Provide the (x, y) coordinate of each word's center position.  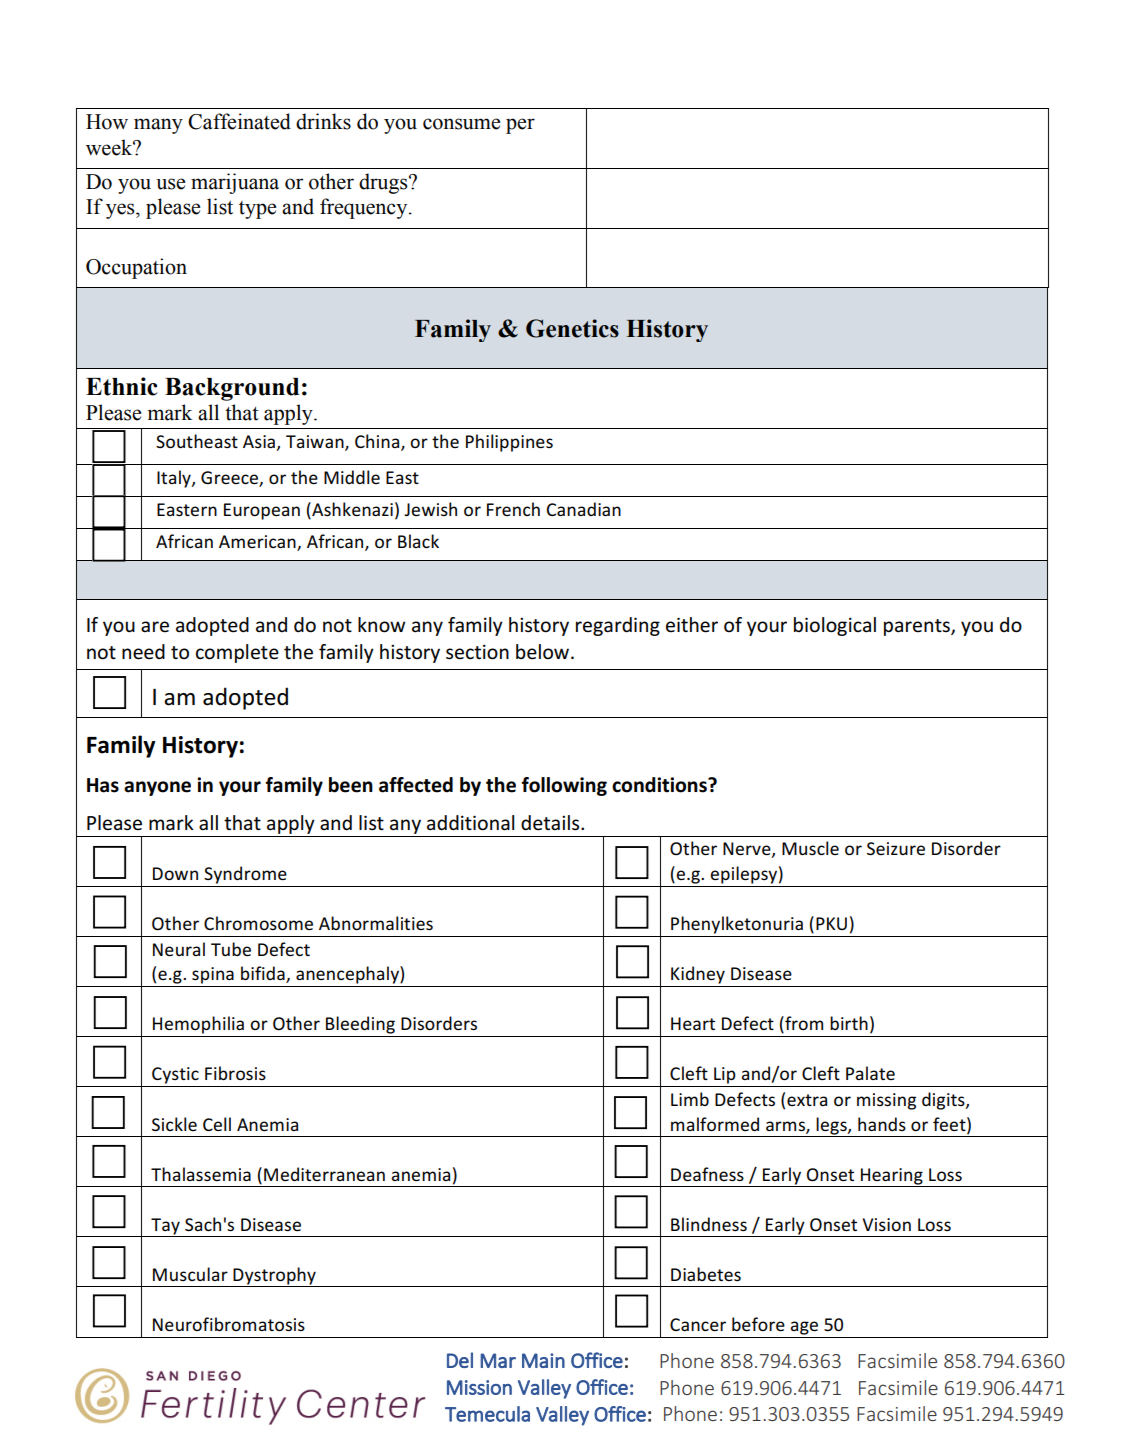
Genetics (572, 328)
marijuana (235, 183)
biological (835, 626)
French (513, 509)
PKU (831, 923)
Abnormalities (376, 923)
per (520, 126)
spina (213, 975)
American (258, 543)
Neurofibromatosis (229, 1324)
